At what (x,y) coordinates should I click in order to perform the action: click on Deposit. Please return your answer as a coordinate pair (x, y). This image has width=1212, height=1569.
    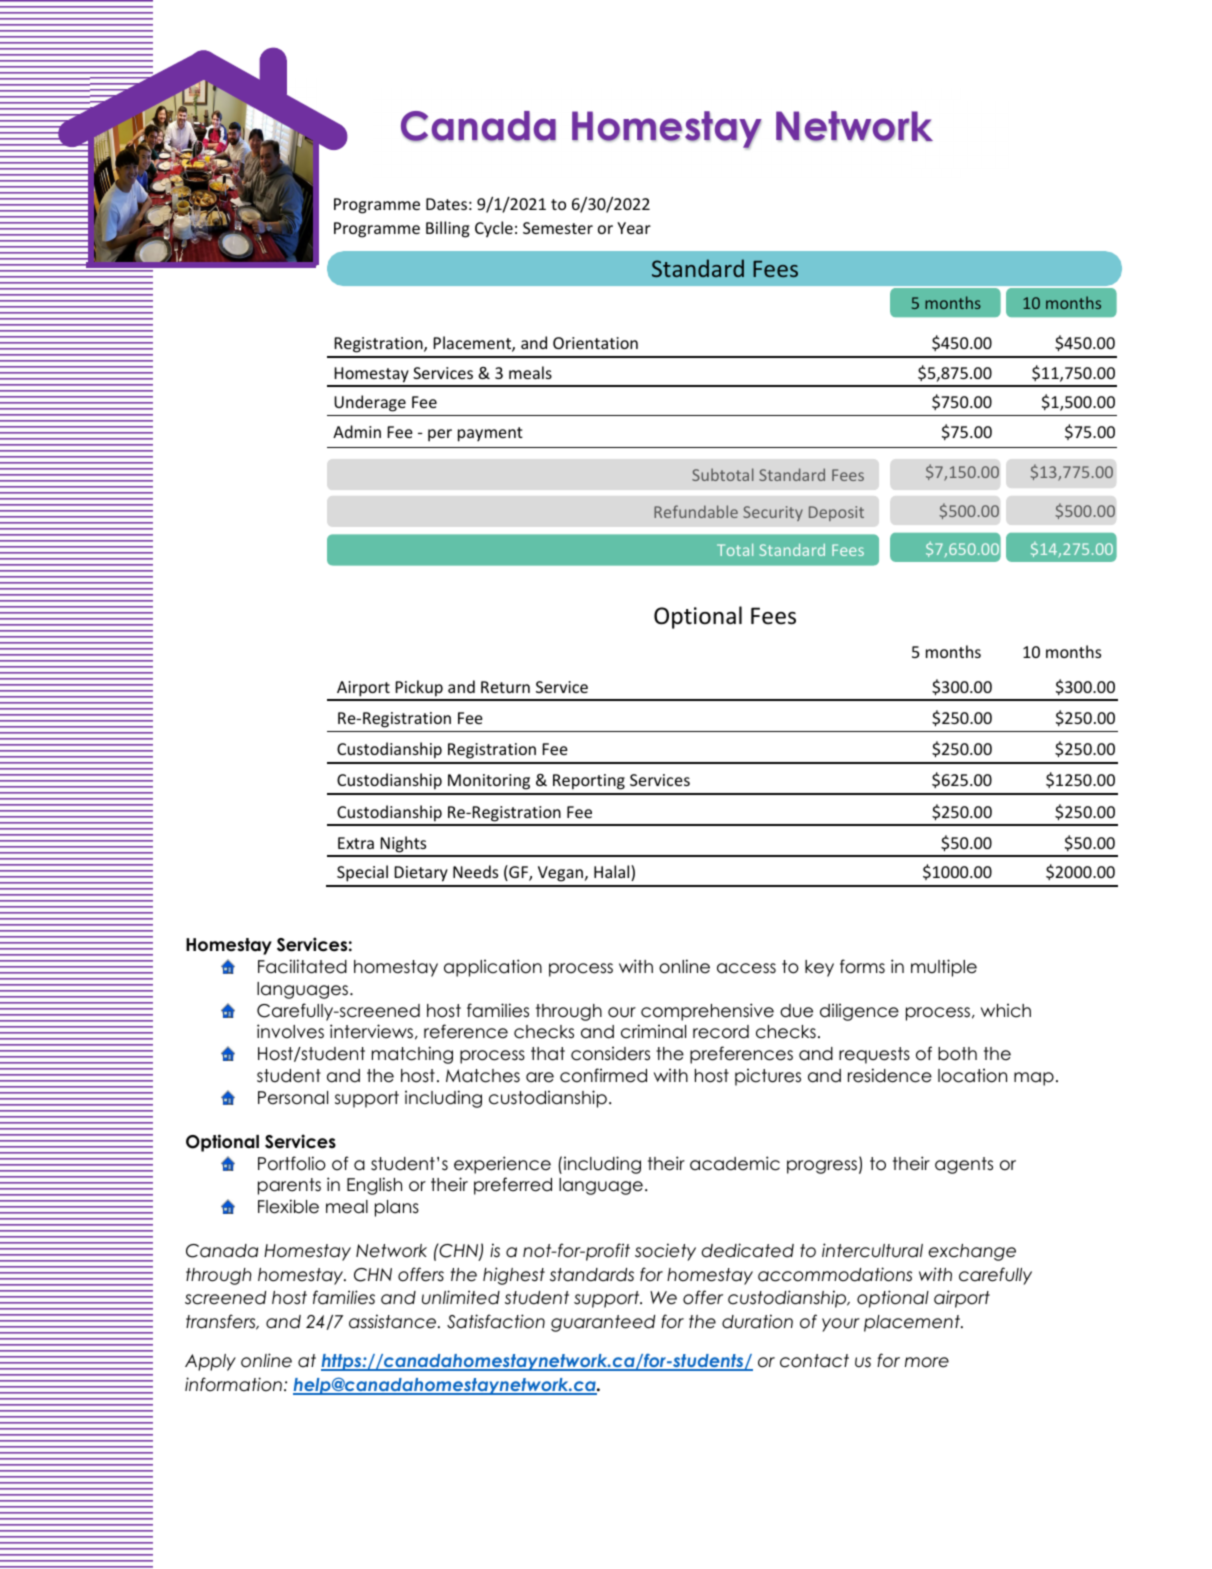
    Looking at the image, I should click on (836, 513).
